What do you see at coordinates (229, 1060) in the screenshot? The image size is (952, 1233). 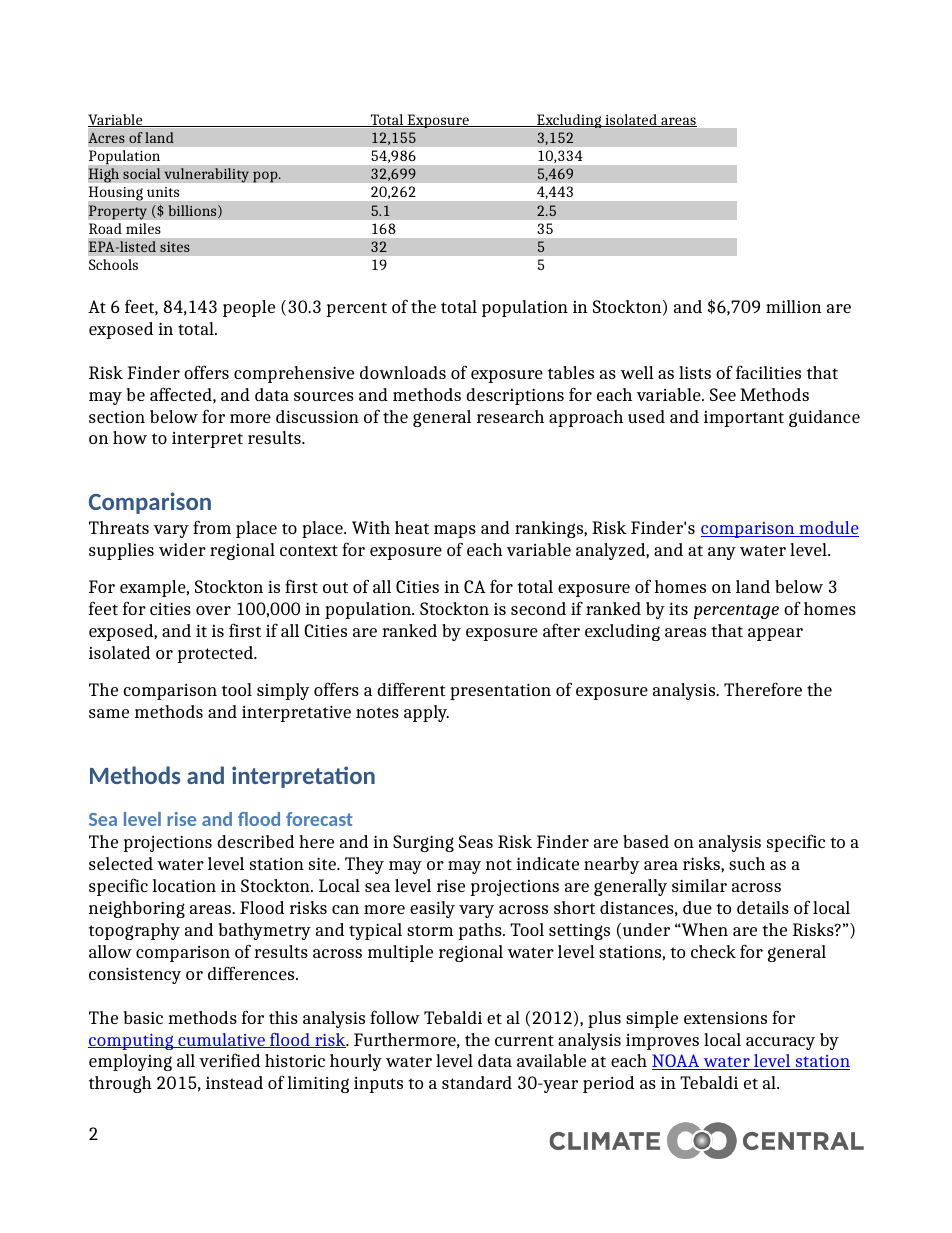 I see `verified` at bounding box center [229, 1060].
